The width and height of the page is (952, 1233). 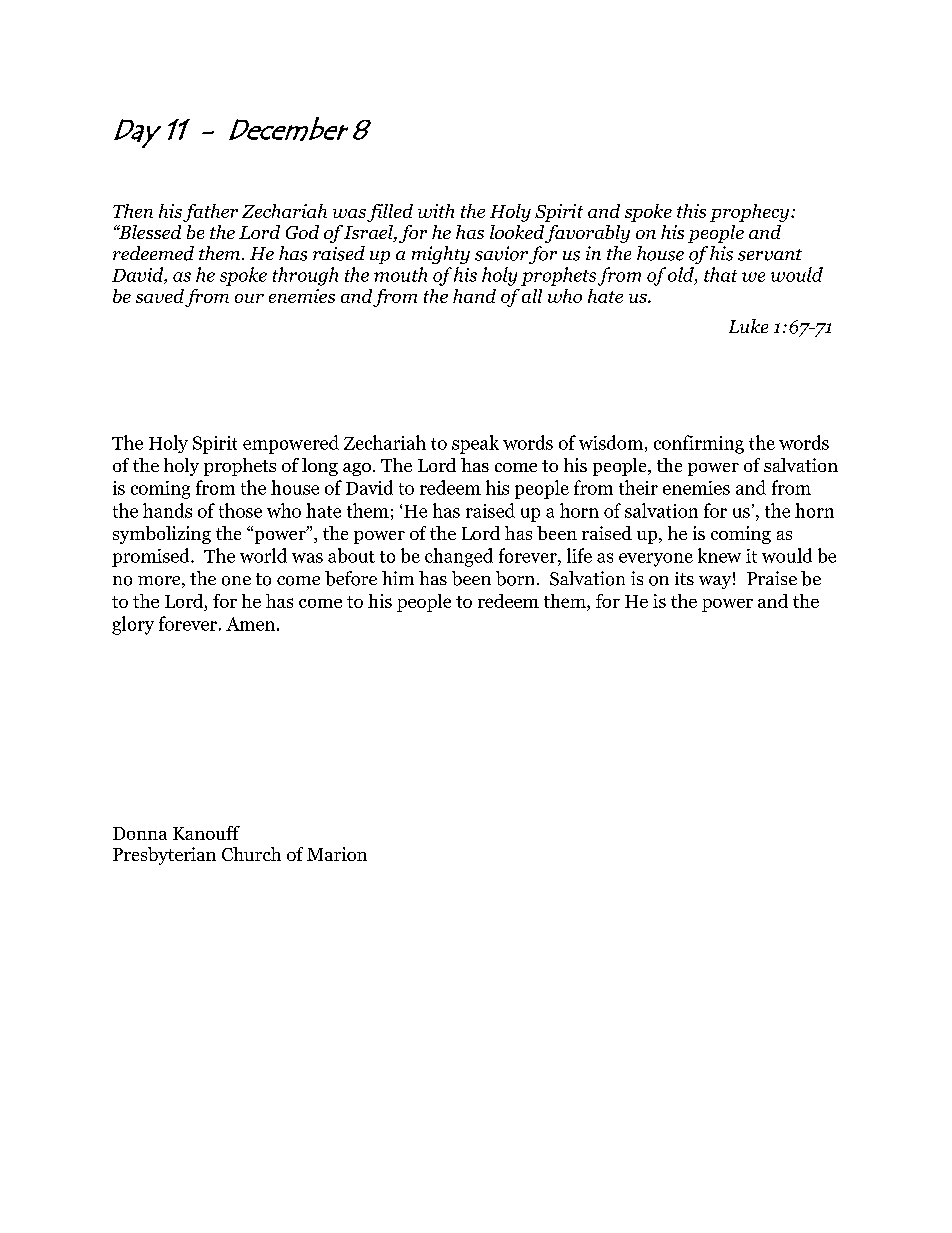 I want to click on Marion, so click(x=337, y=854).
